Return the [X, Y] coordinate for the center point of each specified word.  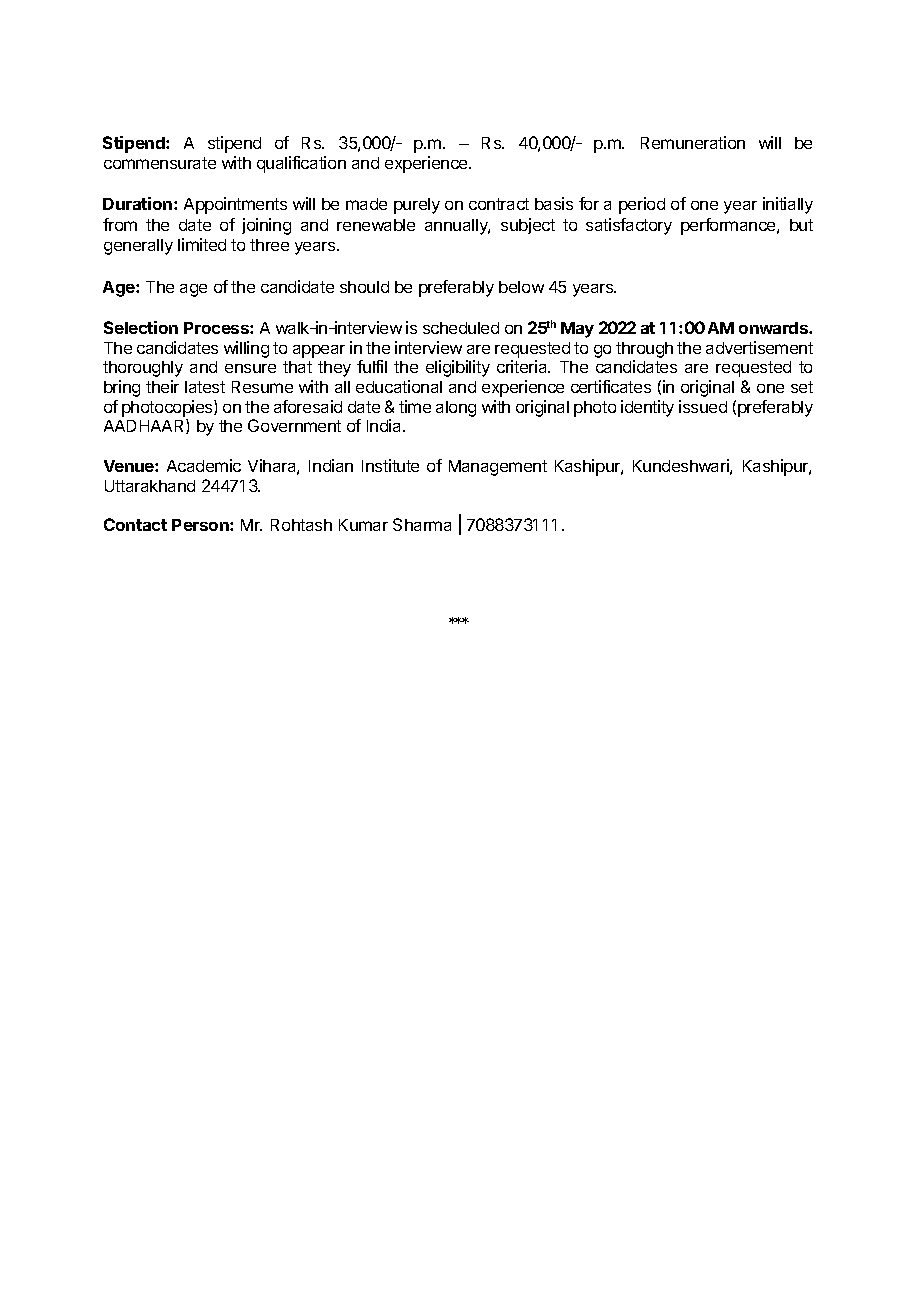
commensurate [160, 163]
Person [201, 525]
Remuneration [693, 142]
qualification [301, 164]
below [521, 287]
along [456, 409]
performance [729, 226]
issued [703, 406]
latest [205, 387]
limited [202, 244]
